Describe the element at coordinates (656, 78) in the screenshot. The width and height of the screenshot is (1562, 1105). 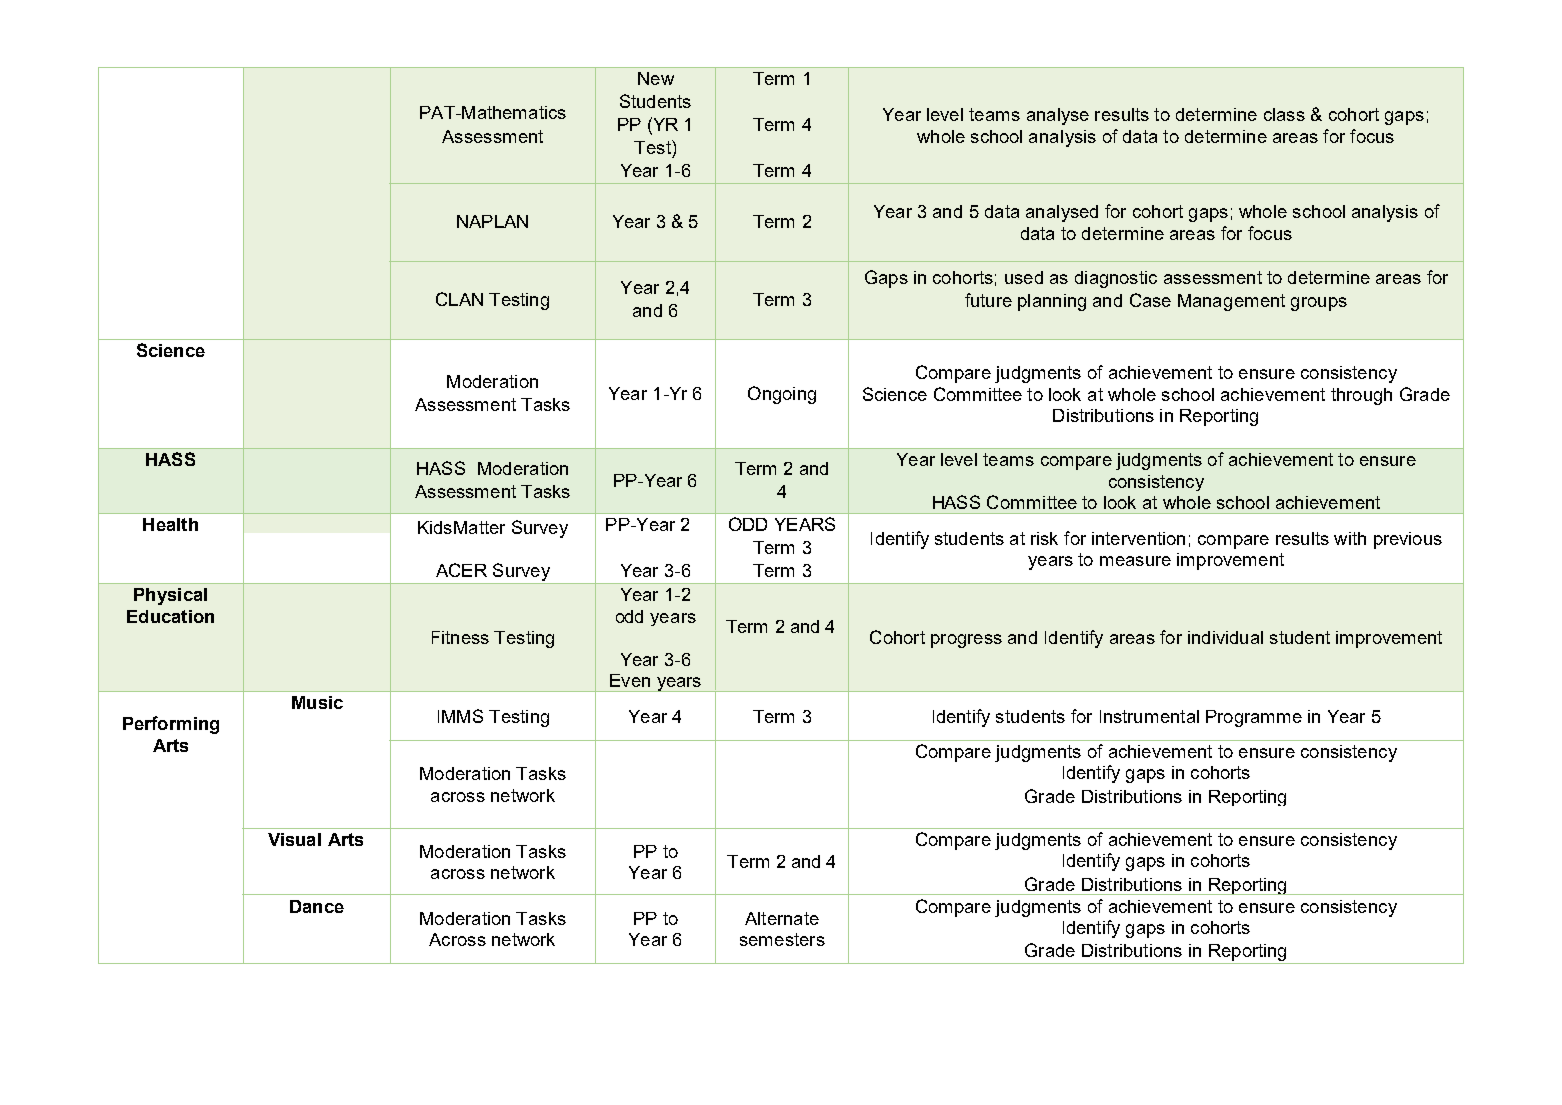
I see `New` at that location.
